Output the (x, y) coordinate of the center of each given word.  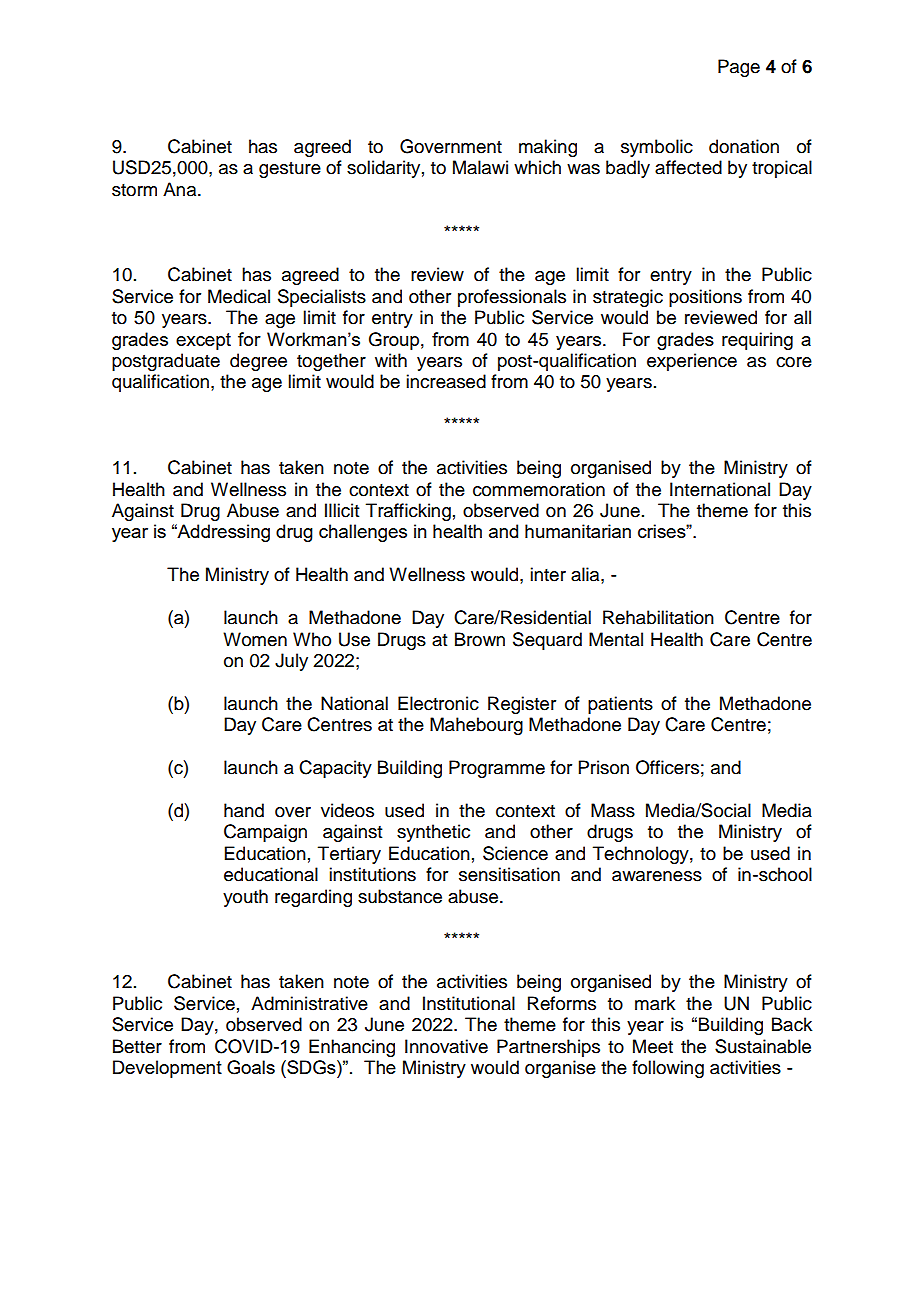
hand (244, 810)
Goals (251, 1067)
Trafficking (408, 512)
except (203, 341)
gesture (290, 170)
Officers (667, 767)
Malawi (480, 167)
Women (255, 639)
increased (446, 381)
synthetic (433, 833)
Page (739, 68)
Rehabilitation (658, 617)
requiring (757, 341)
